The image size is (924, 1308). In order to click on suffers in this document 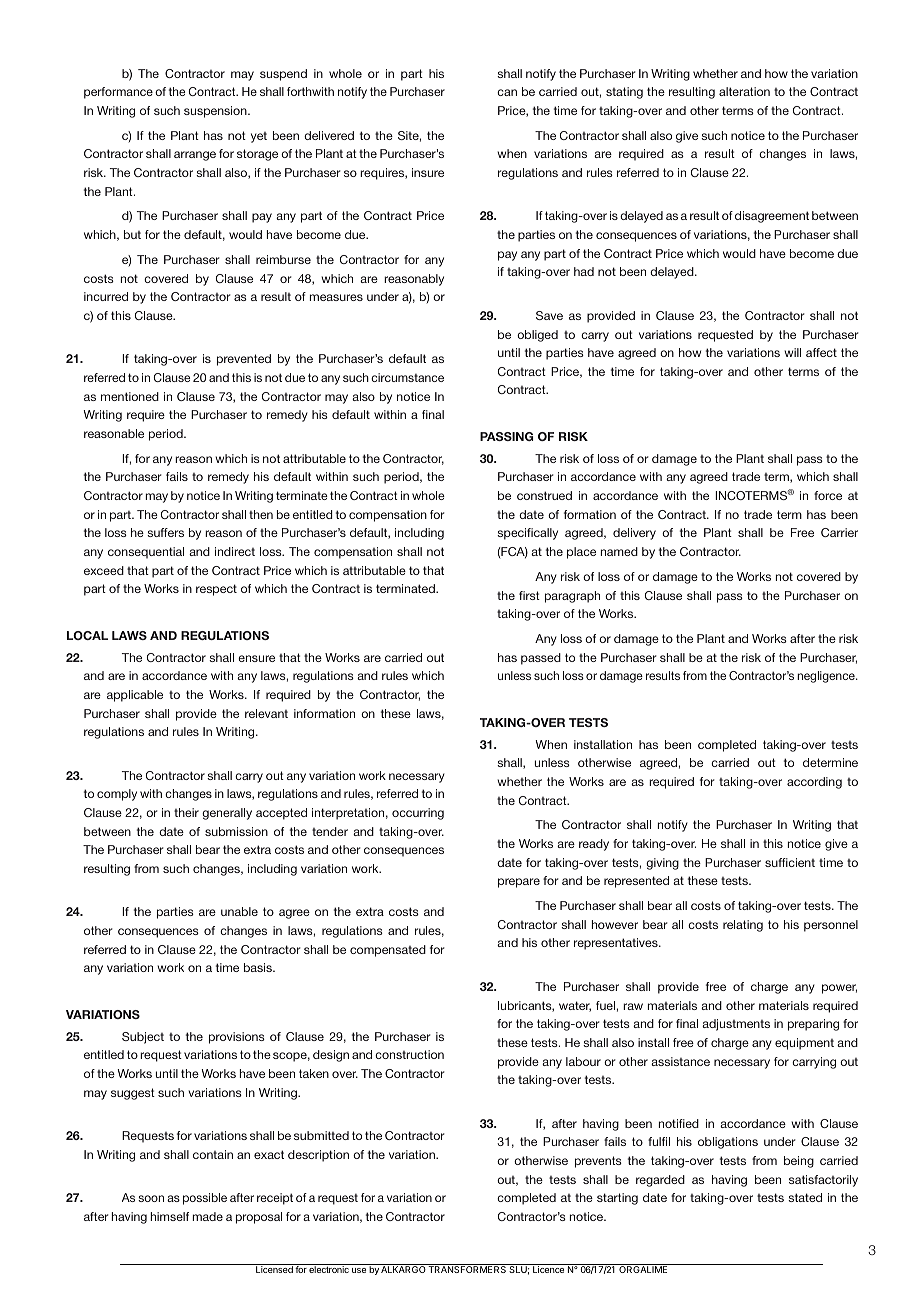, I will do `click(165, 532)`.
